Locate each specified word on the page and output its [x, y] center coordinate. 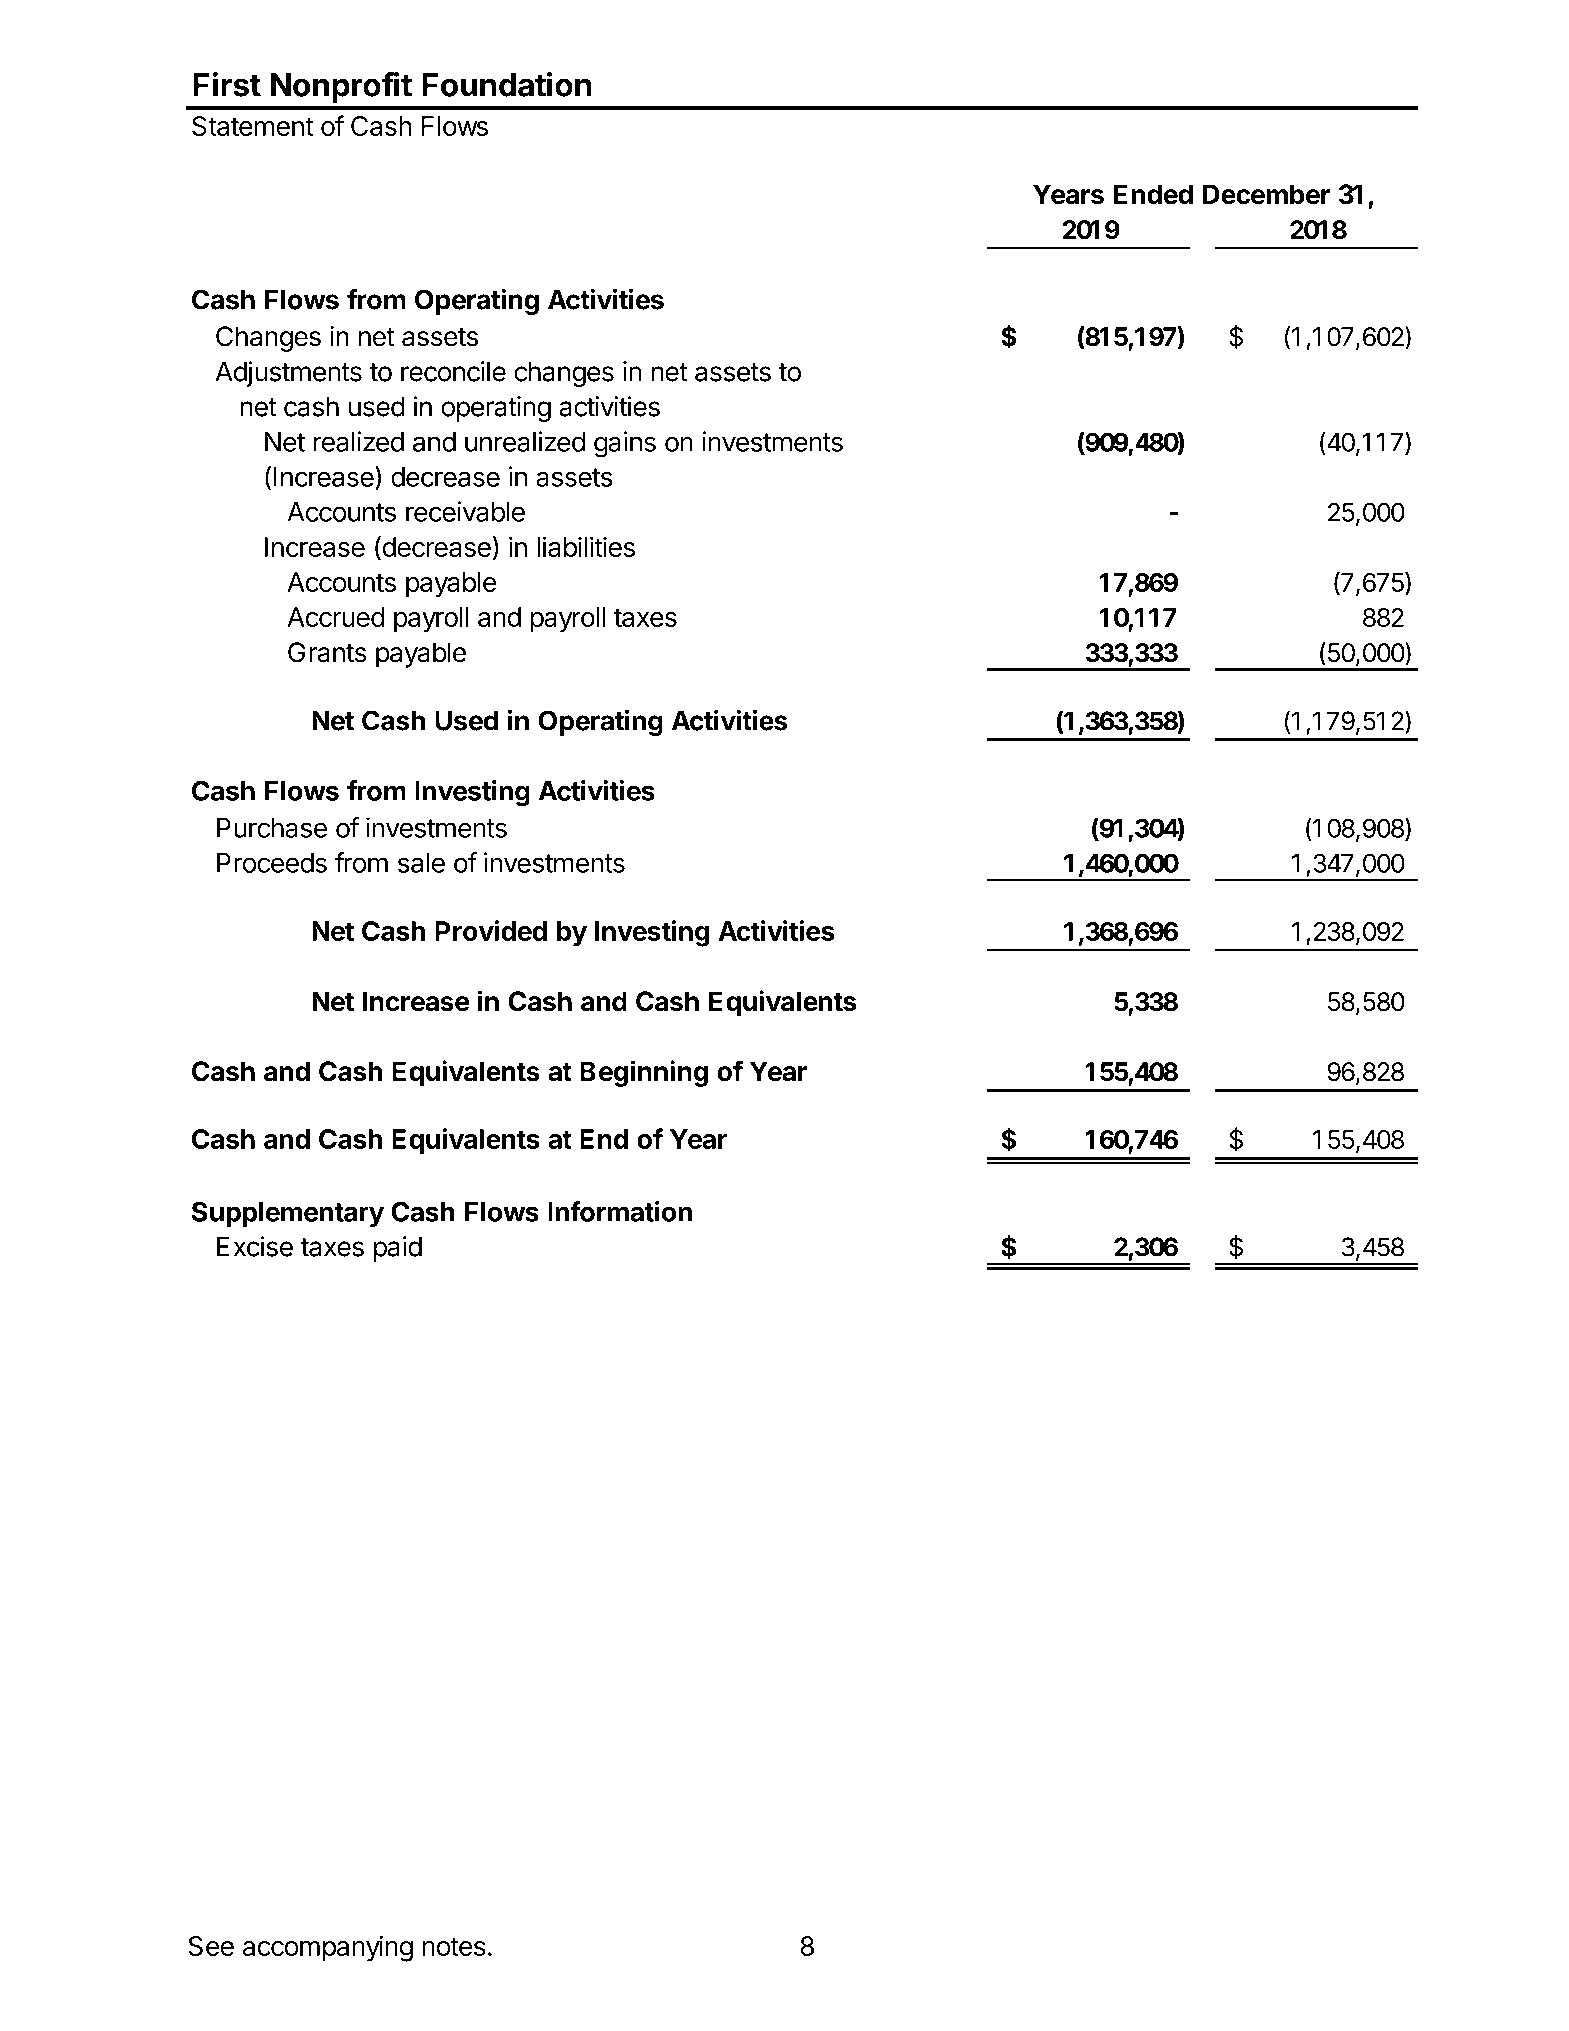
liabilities [586, 546]
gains [625, 444]
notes [454, 1946]
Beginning [644, 1073]
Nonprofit [341, 87]
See [211, 1946]
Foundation [507, 84]
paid [398, 1249]
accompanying [328, 1948]
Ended [1153, 194]
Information [620, 1211]
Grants [327, 652]
